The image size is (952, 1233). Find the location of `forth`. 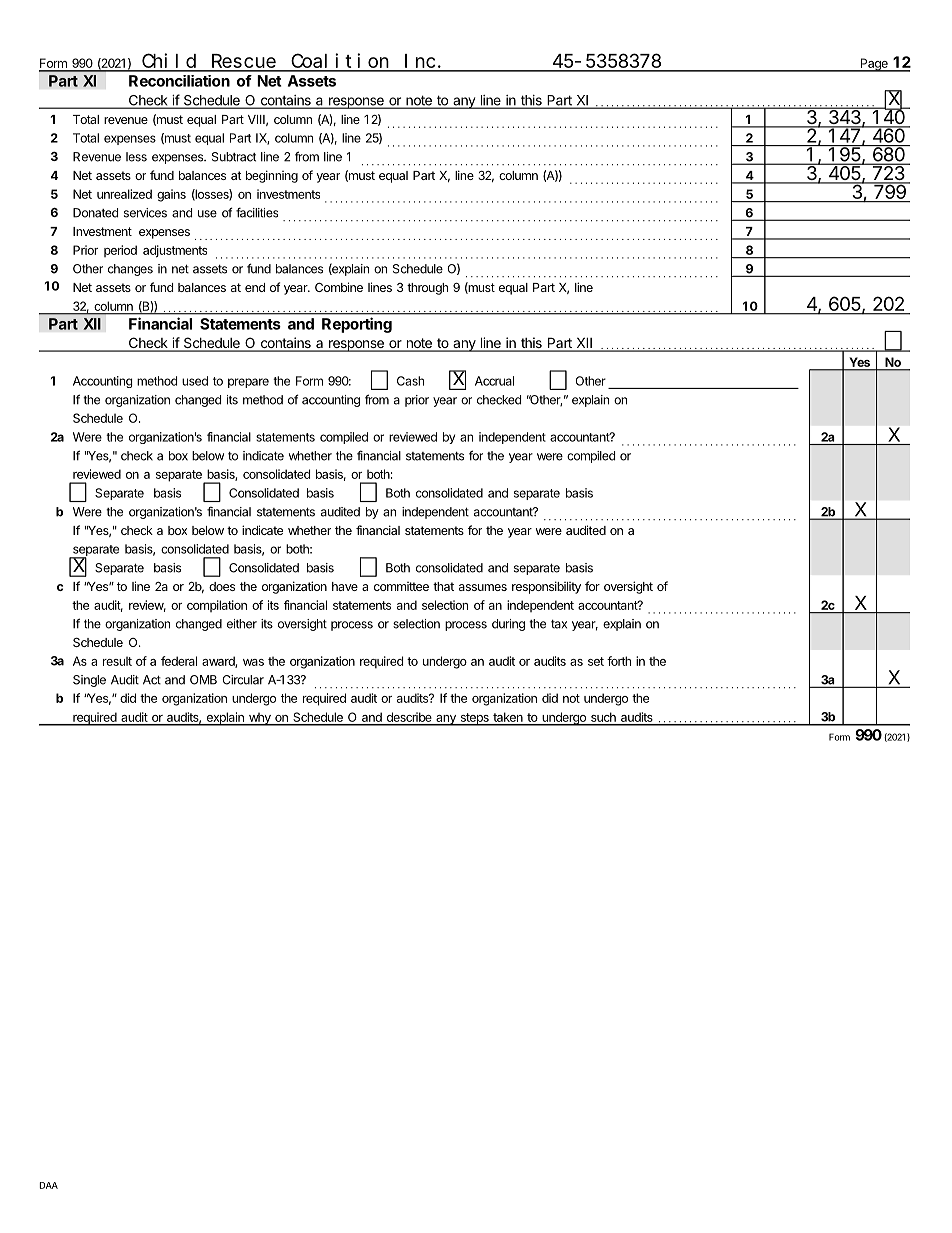

forth is located at coordinates (619, 661).
